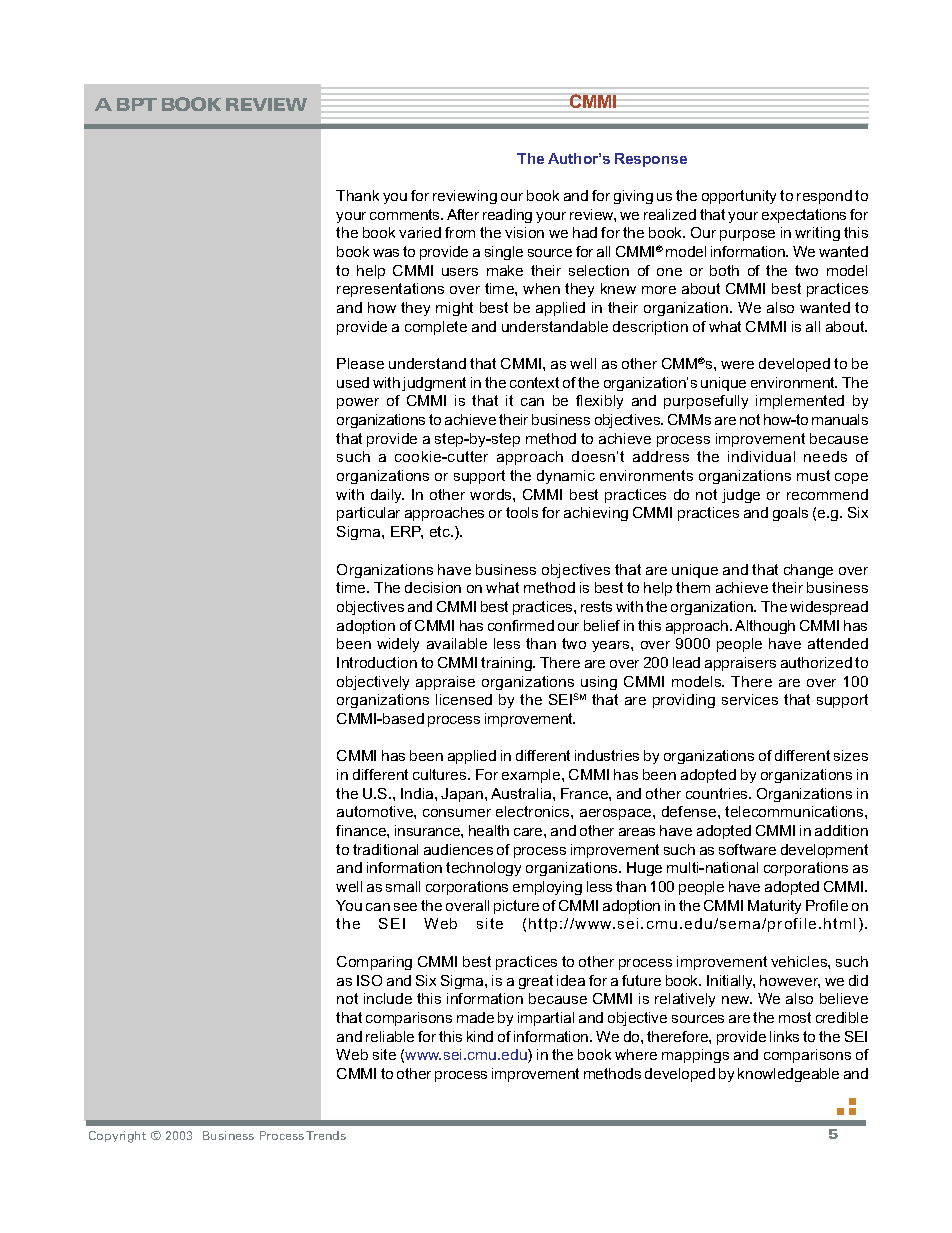  What do you see at coordinates (765, 627) in the screenshot?
I see `Although` at bounding box center [765, 627].
